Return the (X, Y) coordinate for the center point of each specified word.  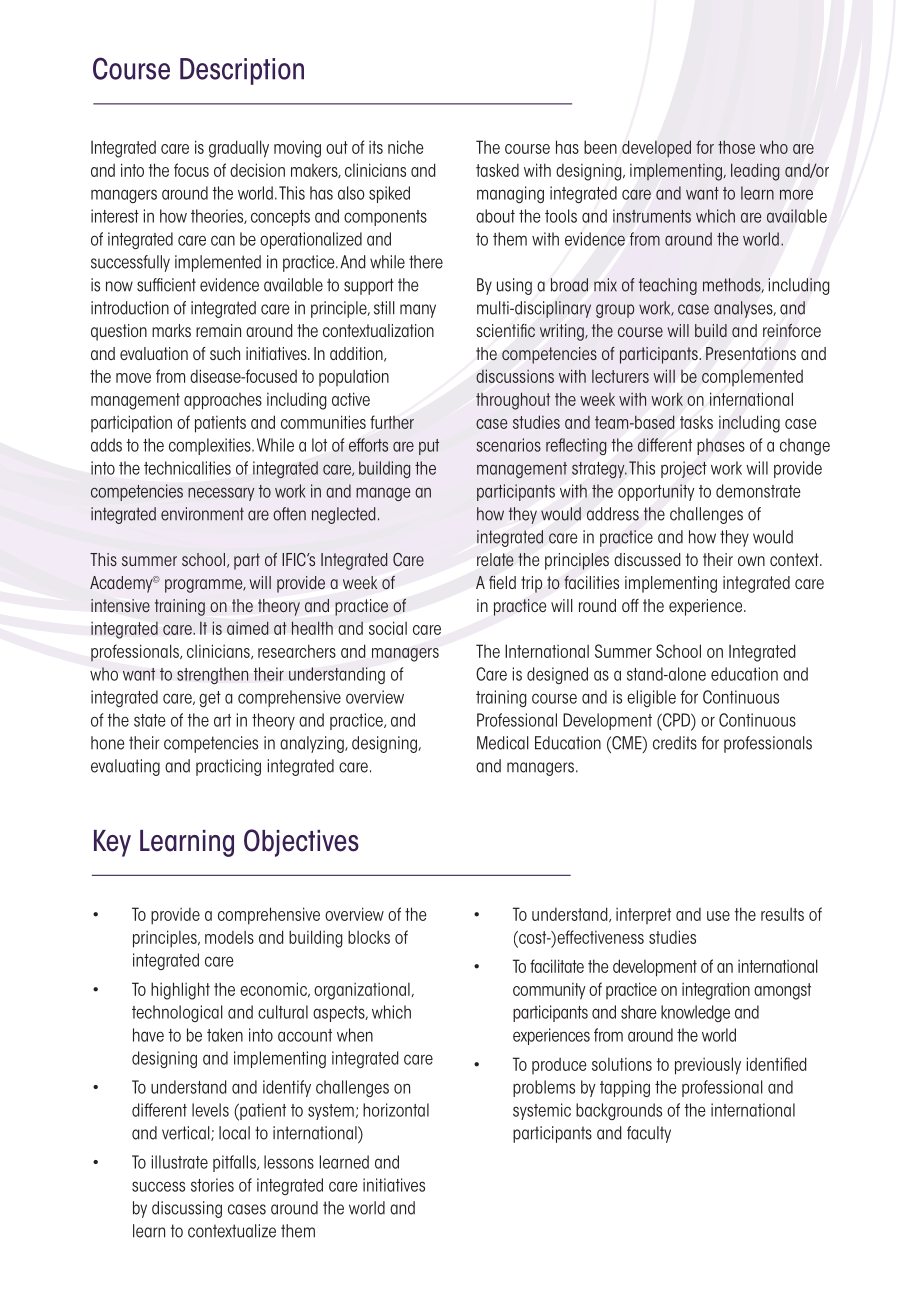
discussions (515, 376)
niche (405, 147)
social (388, 628)
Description (242, 71)
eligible (651, 698)
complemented (752, 377)
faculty (649, 1134)
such (225, 353)
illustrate (180, 1162)
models (229, 937)
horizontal (396, 1110)
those (736, 147)
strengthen (212, 675)
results (782, 914)
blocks (369, 937)
